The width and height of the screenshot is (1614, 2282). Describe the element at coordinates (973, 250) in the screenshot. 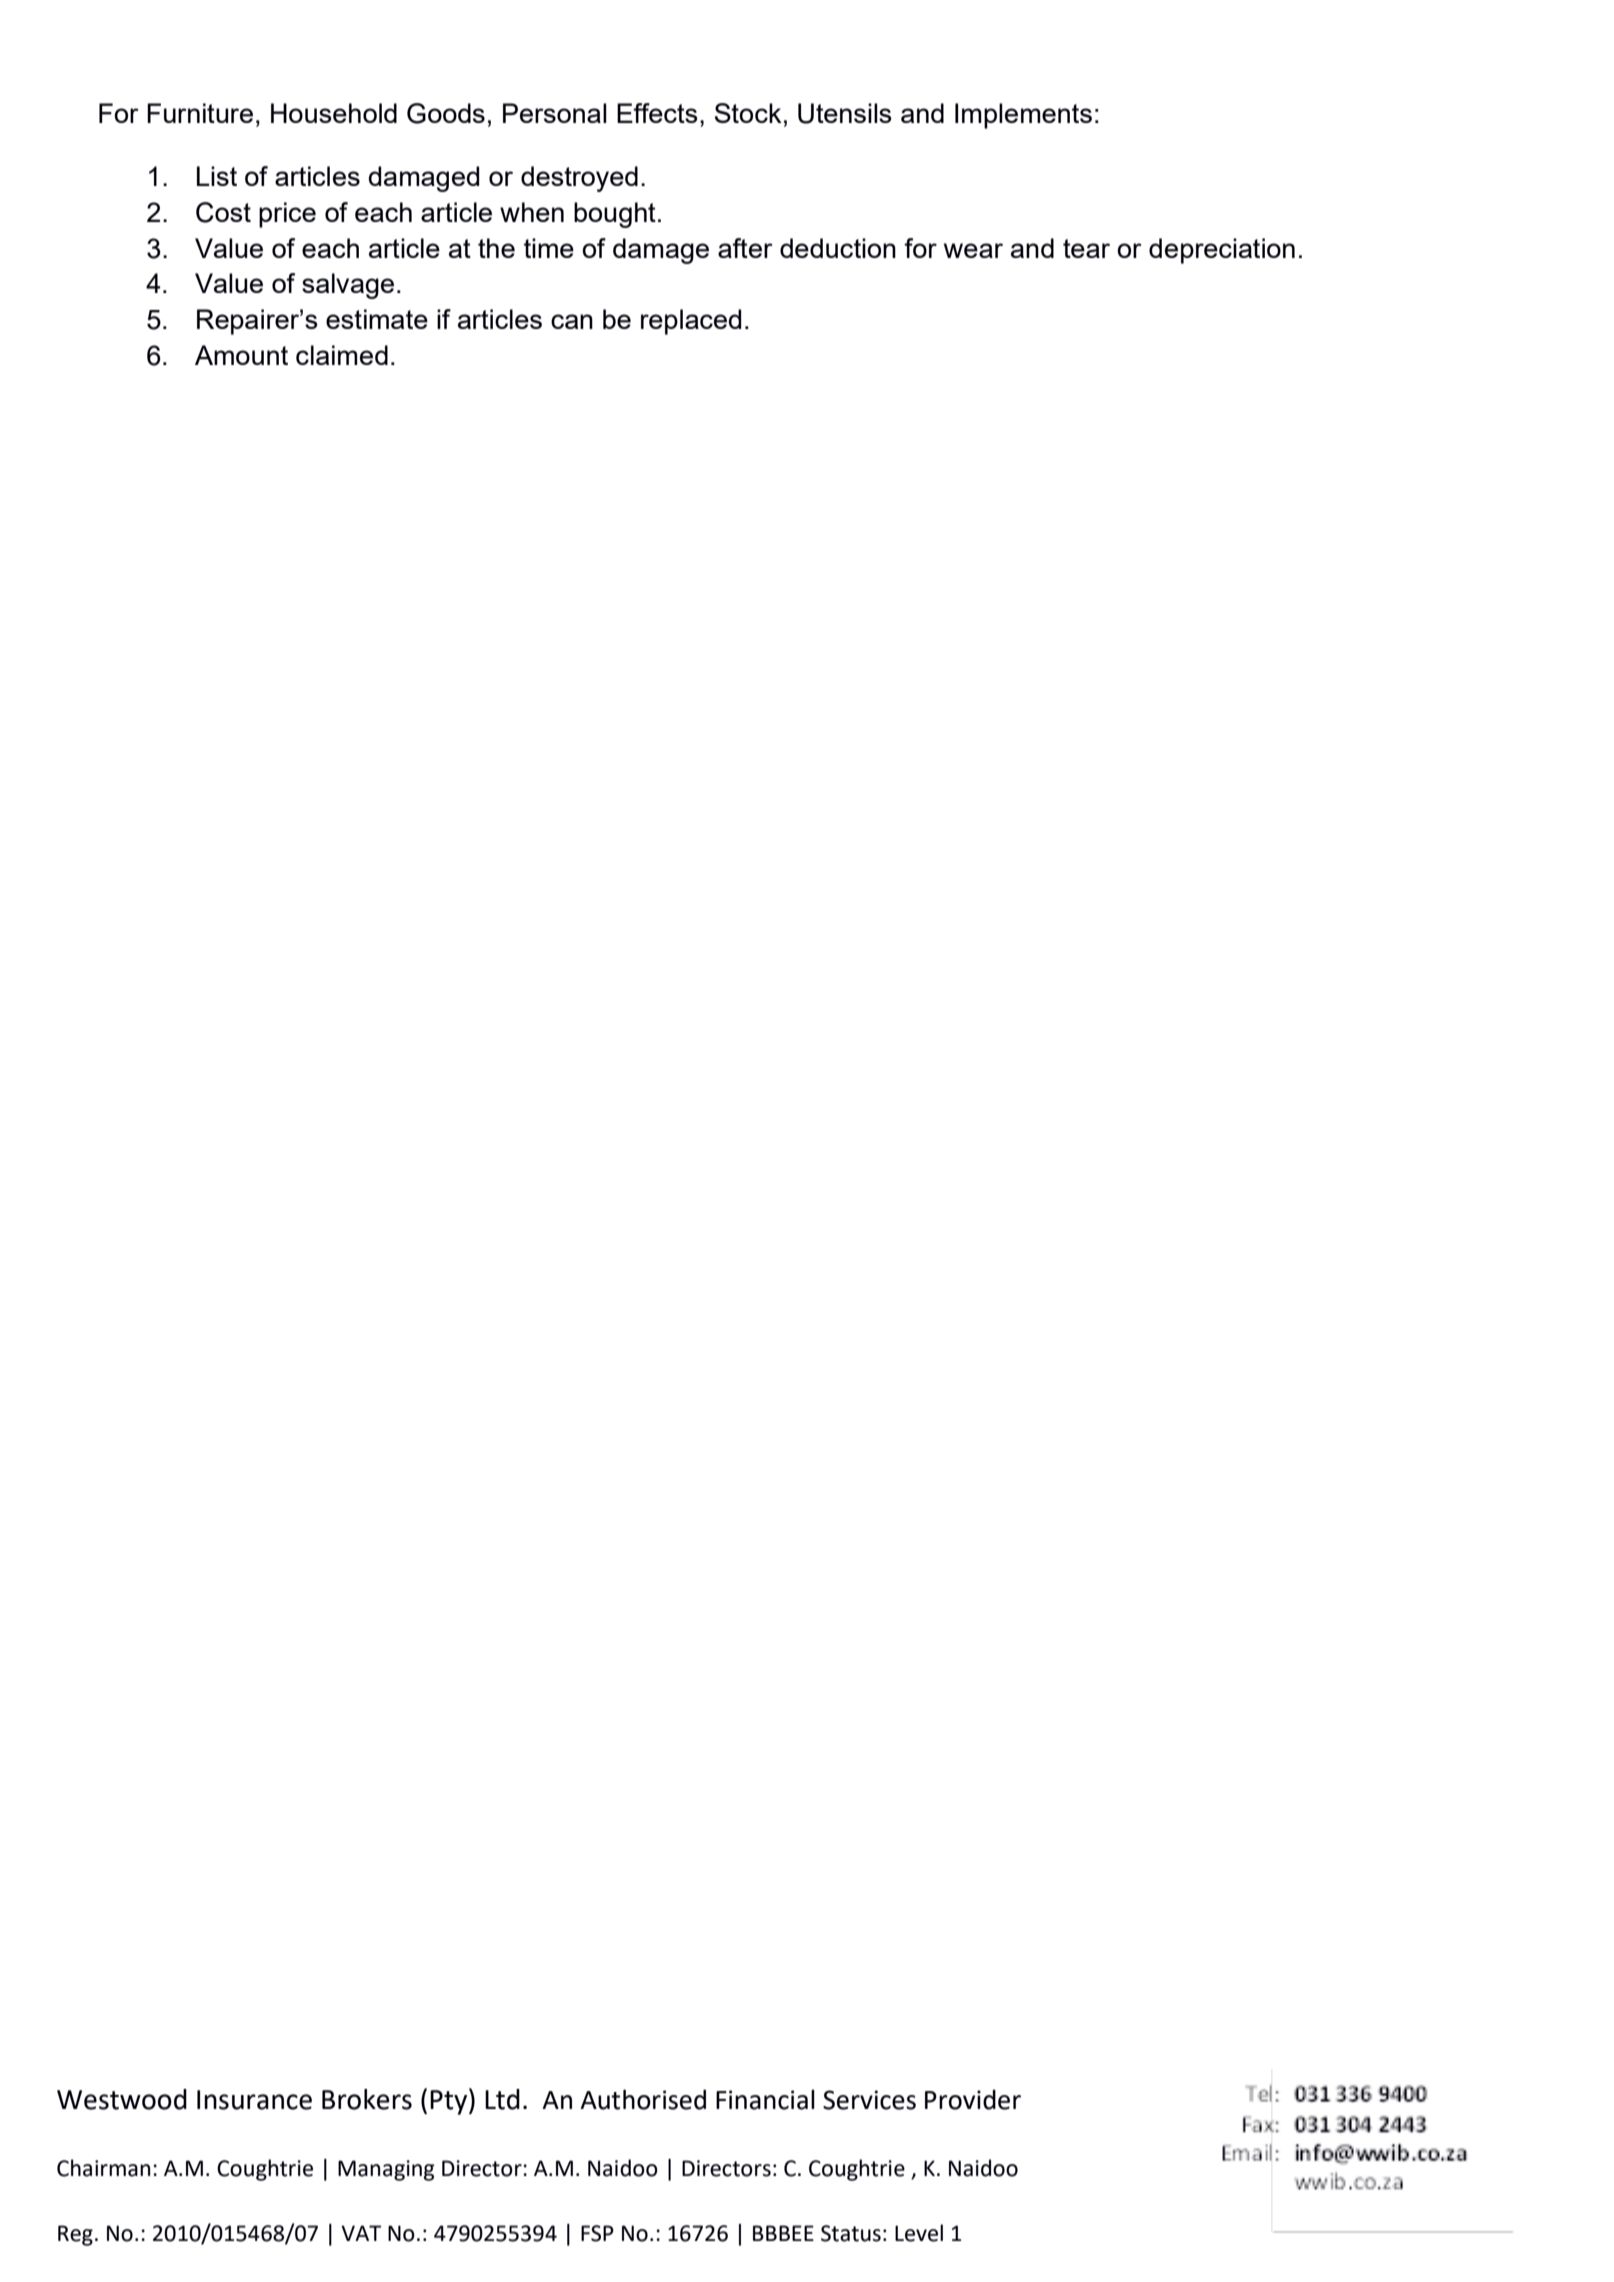

I see `wear` at that location.
